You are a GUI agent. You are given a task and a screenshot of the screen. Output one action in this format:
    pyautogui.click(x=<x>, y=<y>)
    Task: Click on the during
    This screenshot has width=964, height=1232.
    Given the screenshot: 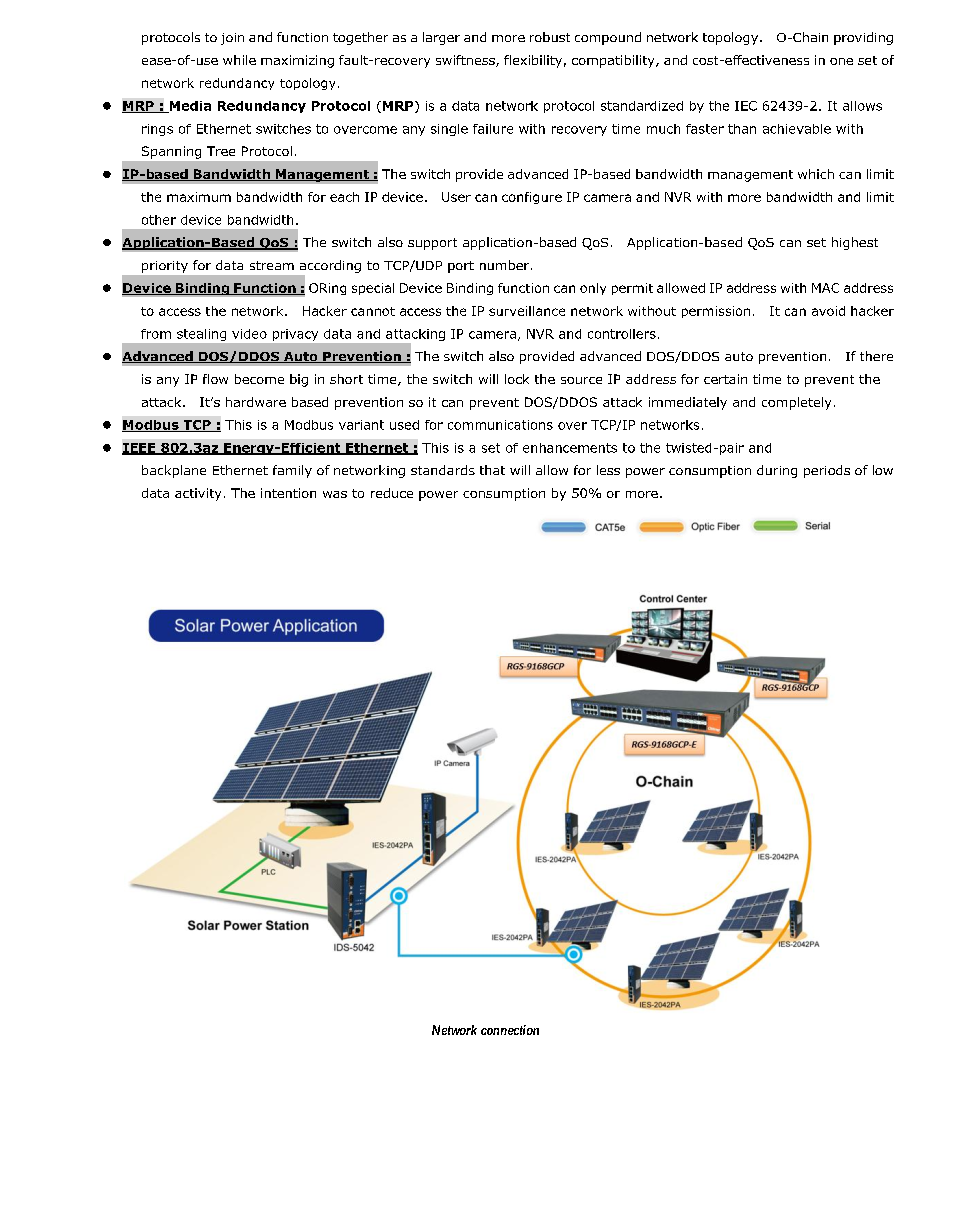 What is the action you would take?
    pyautogui.click(x=777, y=471)
